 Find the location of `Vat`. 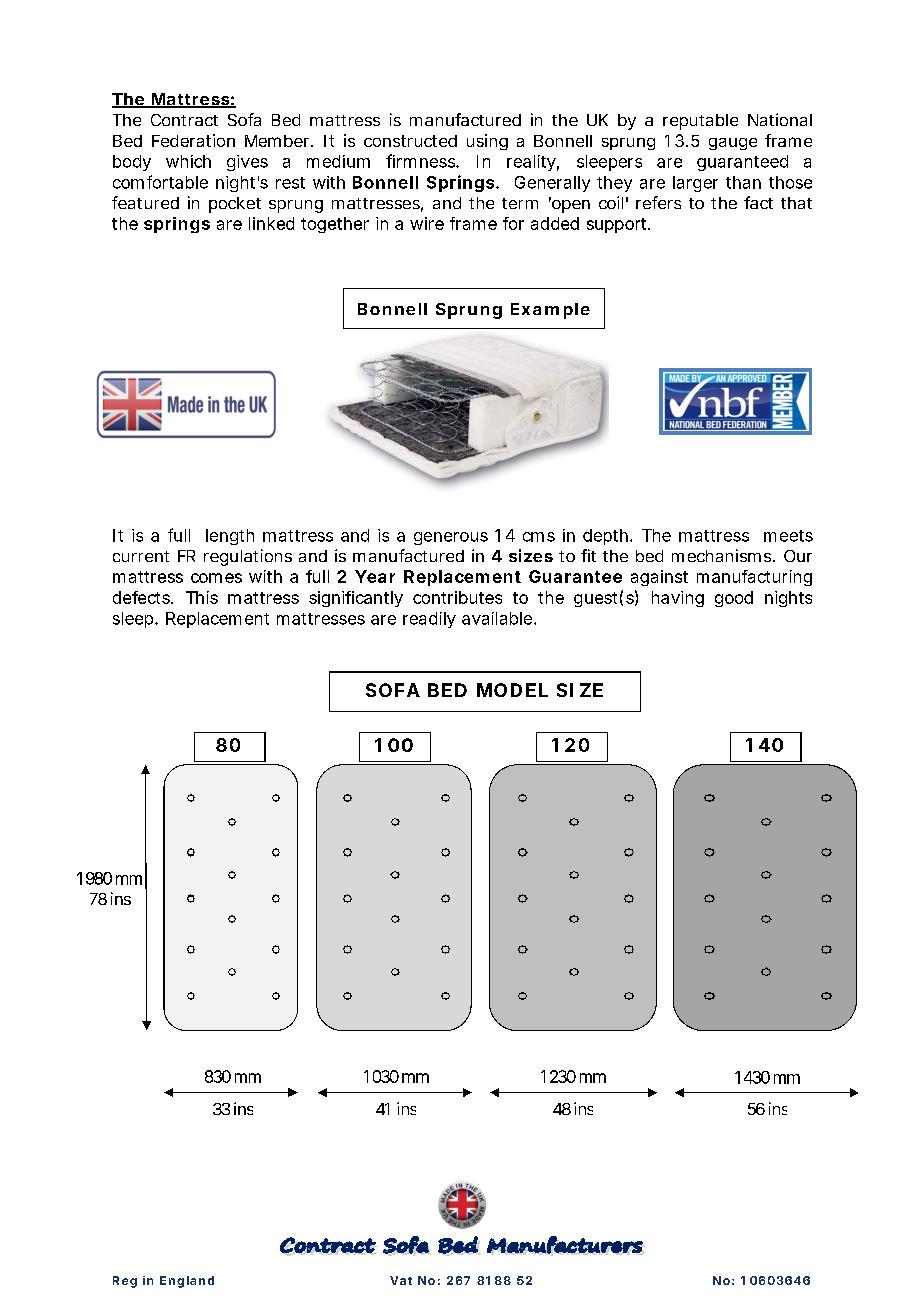

Vat is located at coordinates (401, 1280).
